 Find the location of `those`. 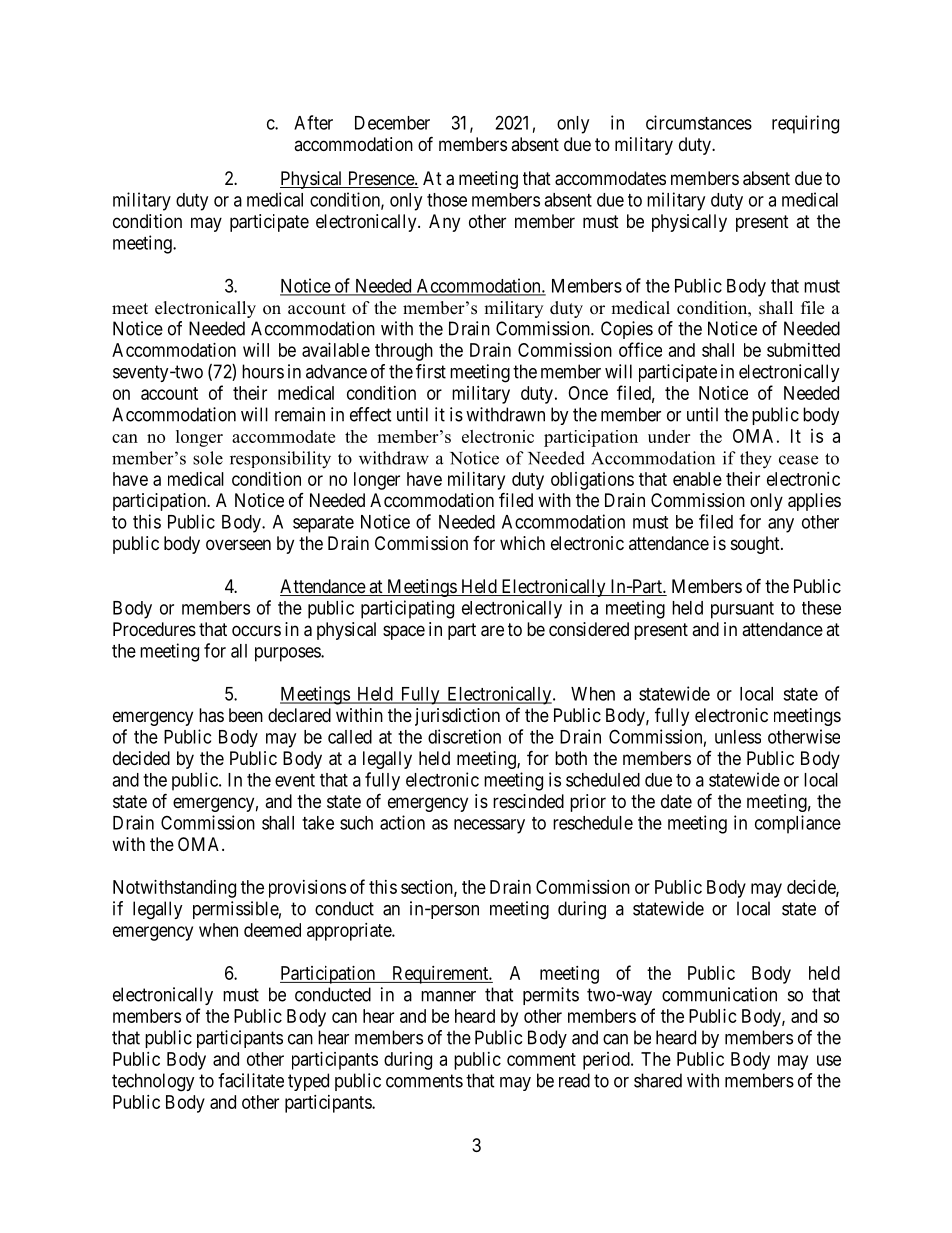

those is located at coordinates (447, 200).
